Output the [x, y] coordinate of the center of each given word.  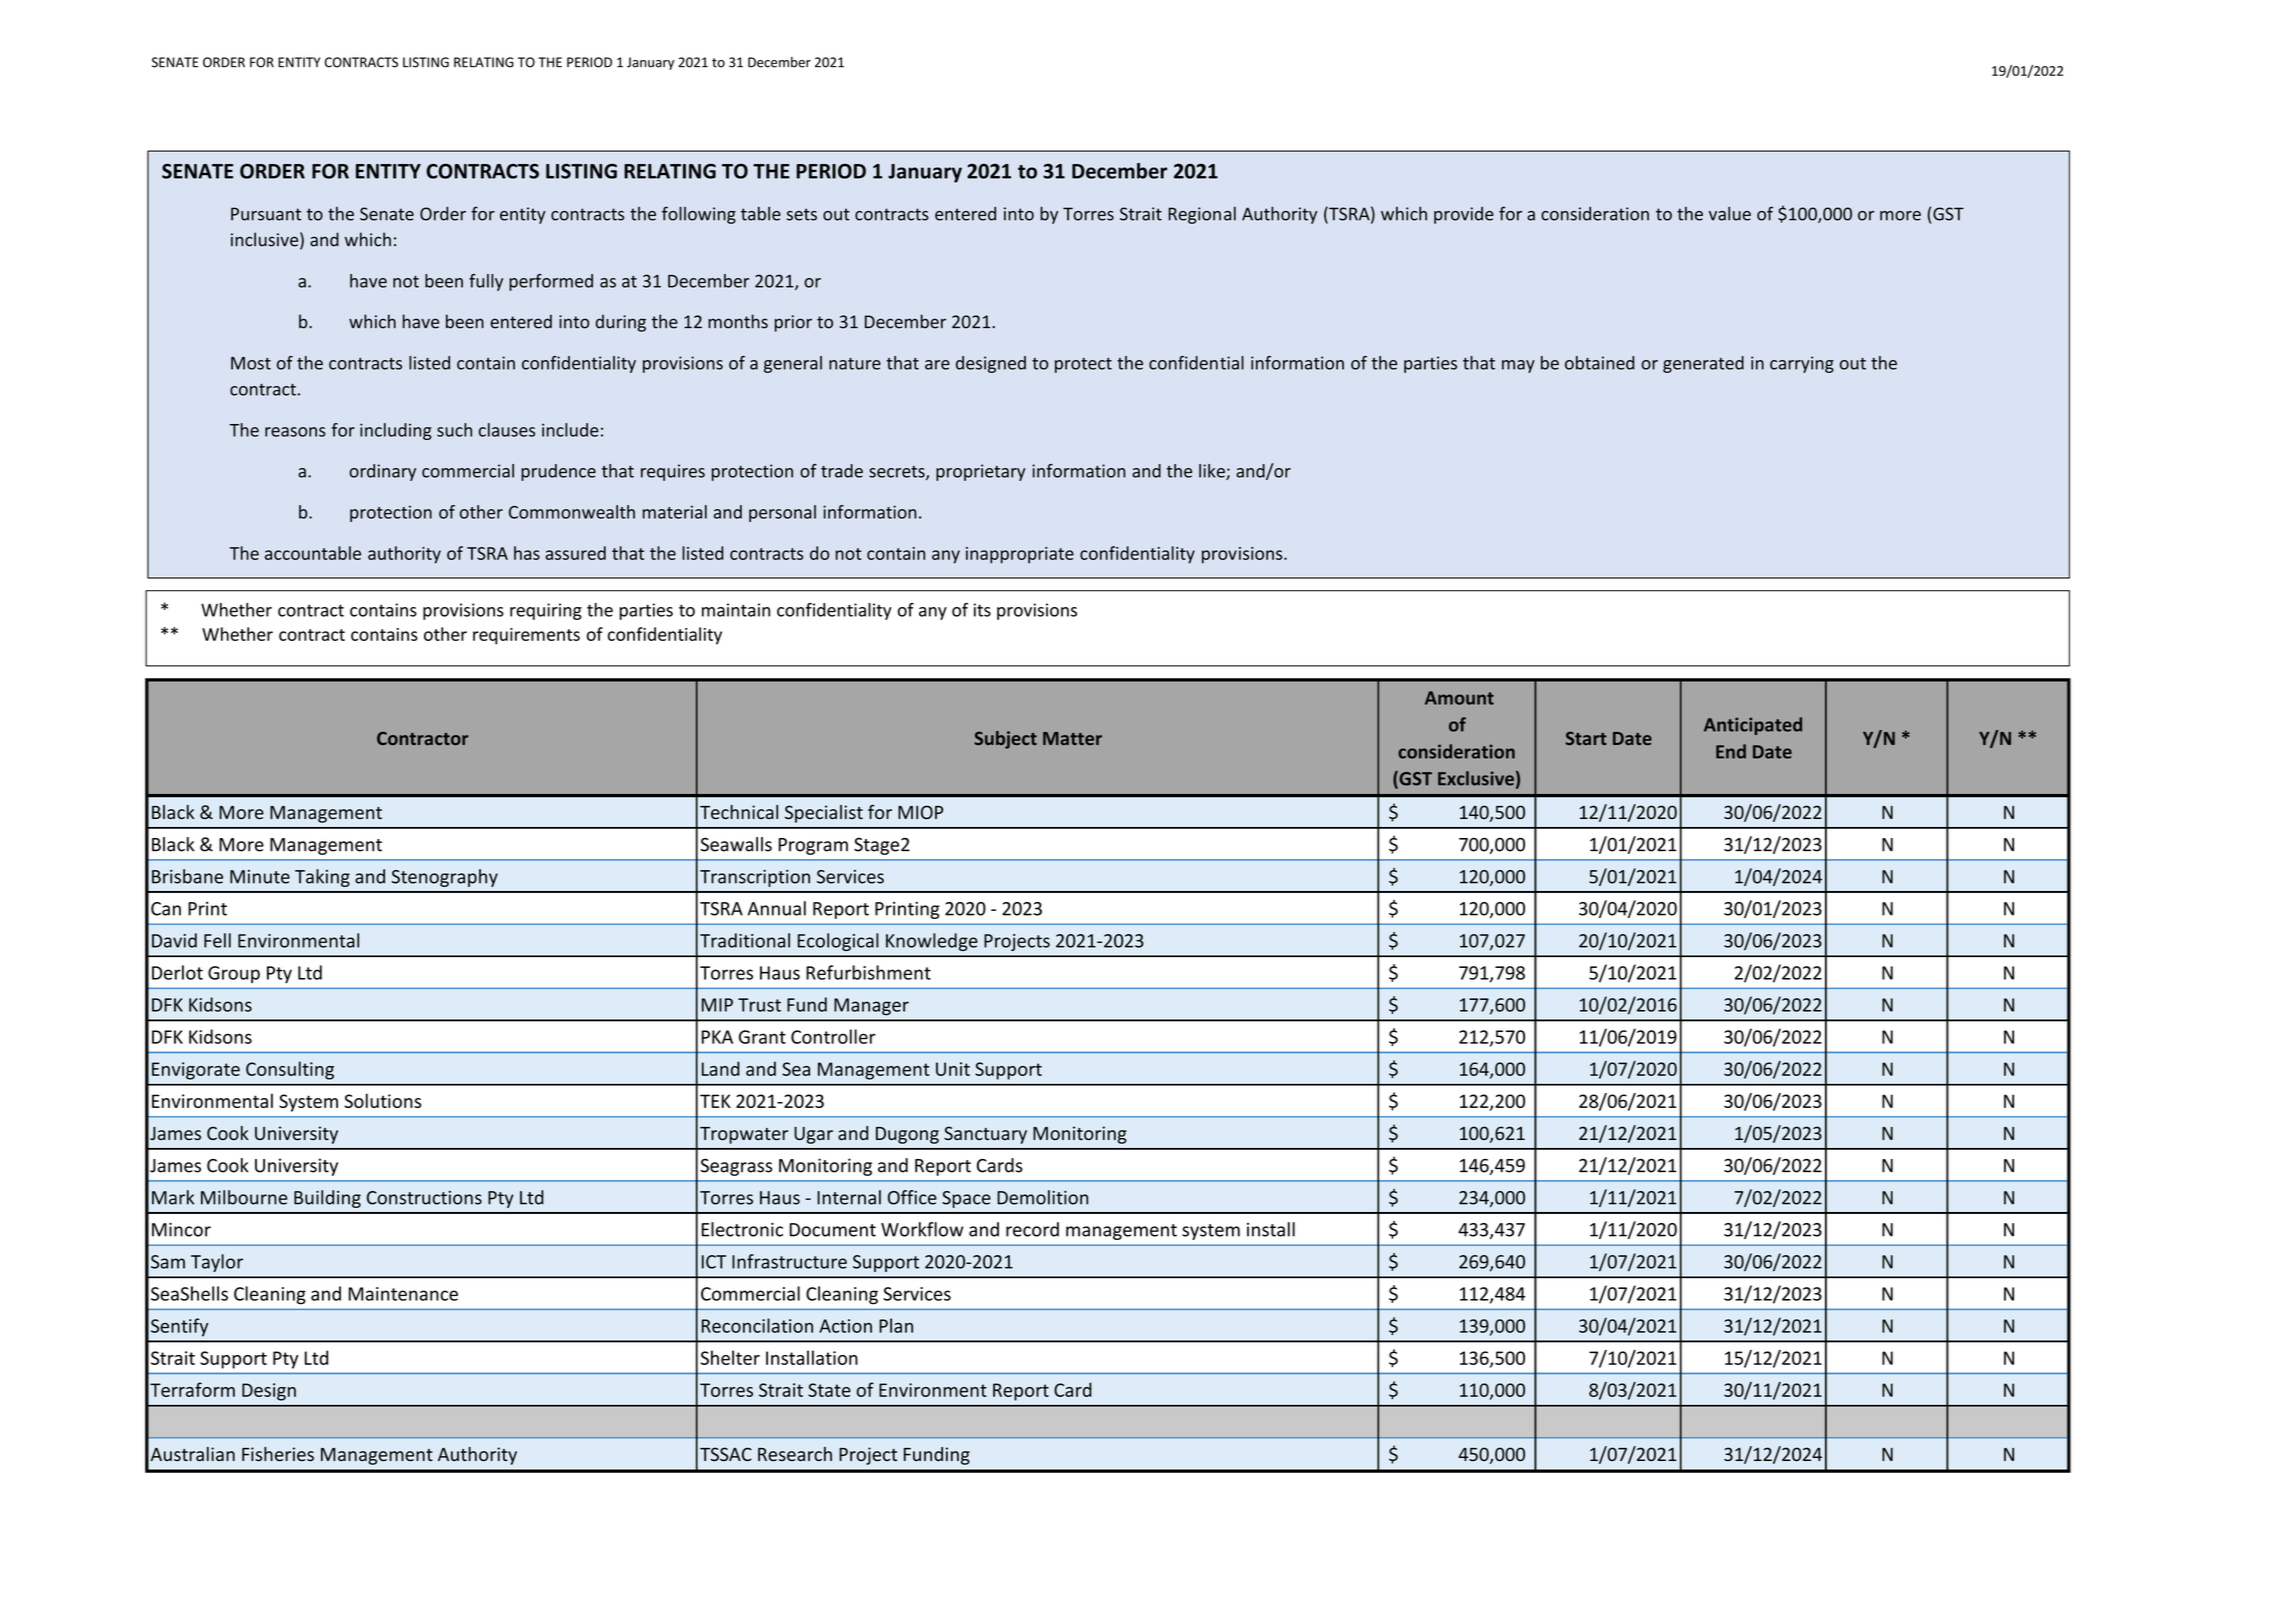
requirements [526, 636]
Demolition [1042, 1197]
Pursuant [266, 214]
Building [327, 1199]
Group [234, 974]
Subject [1005, 740]
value [1730, 214]
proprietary [981, 472]
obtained [1600, 363]
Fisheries [278, 1454]
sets [802, 214]
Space [966, 1199]
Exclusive [1476, 778]
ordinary [382, 472]
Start [1586, 738]
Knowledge [932, 942]
